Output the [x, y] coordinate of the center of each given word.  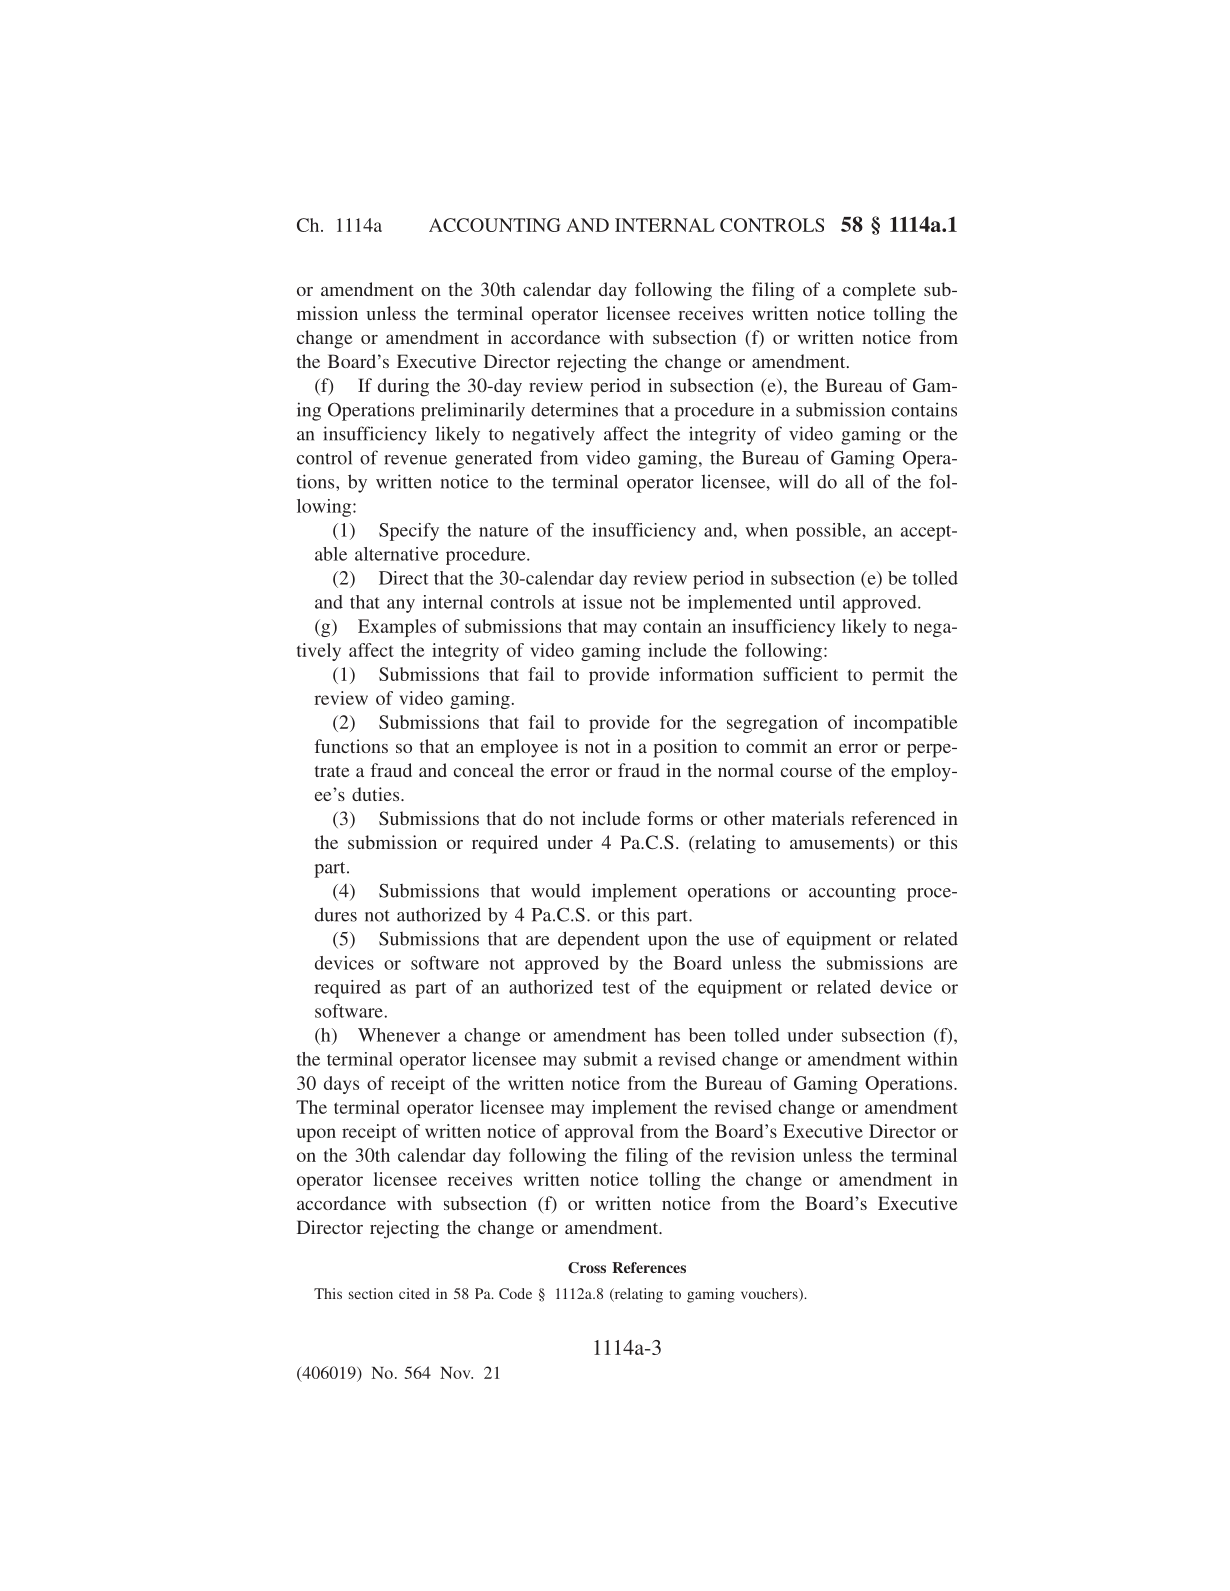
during [403, 387]
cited [414, 1293]
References [649, 1267]
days [341, 1085]
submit [611, 1059]
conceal [484, 770]
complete [879, 291]
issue [602, 602]
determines [574, 409]
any [401, 606]
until [817, 602]
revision [763, 1155]
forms [670, 818]
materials [808, 818]
